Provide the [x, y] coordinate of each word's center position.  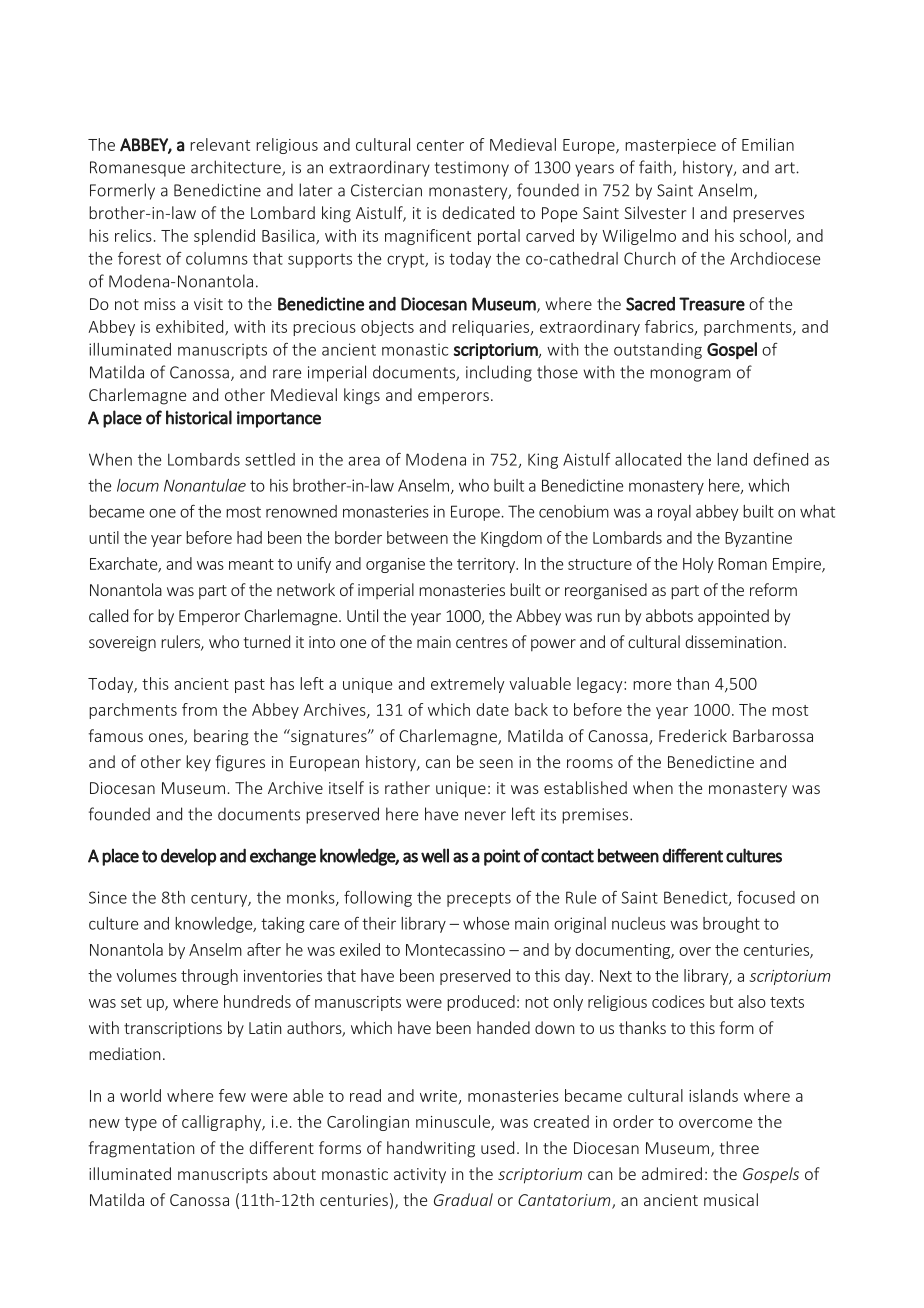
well [435, 856]
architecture [237, 168]
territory [487, 565]
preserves [768, 216]
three [739, 1147]
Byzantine [758, 539]
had [249, 537]
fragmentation [141, 1149]
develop [188, 857]
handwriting [431, 1149]
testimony [472, 169]
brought [731, 925]
